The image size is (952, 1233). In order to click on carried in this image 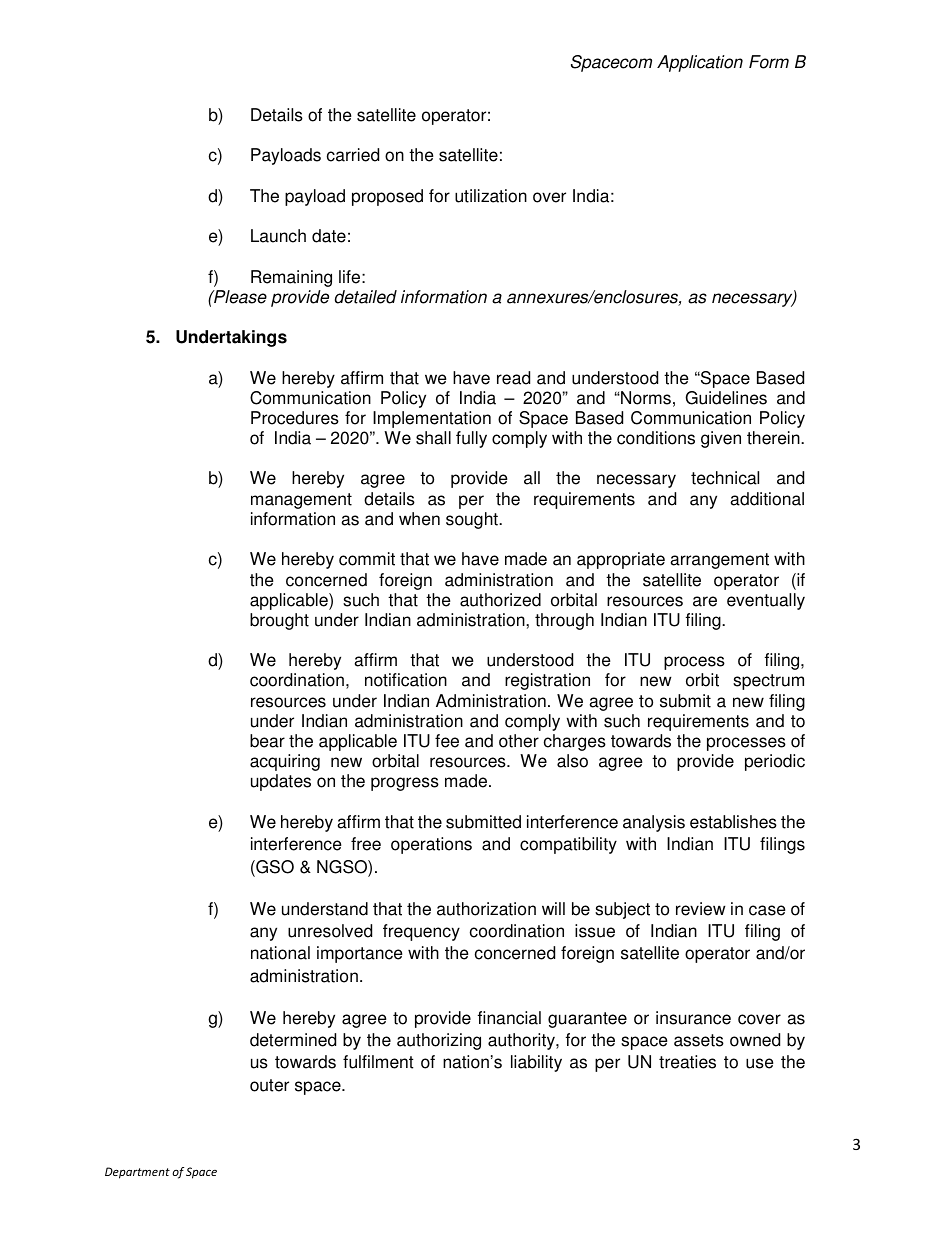, I will do `click(353, 155)`.
